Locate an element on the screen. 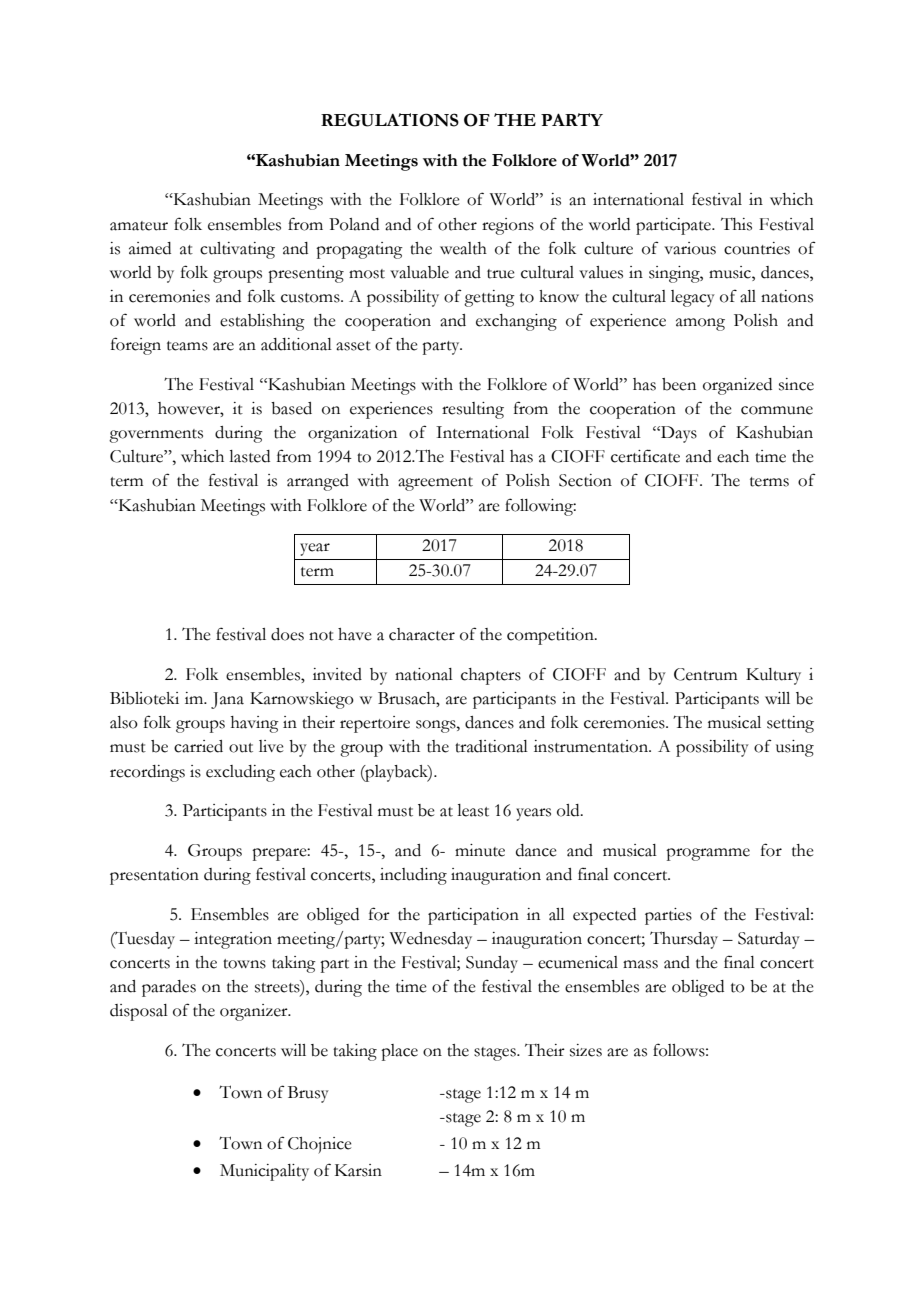  This is located at coordinates (736, 224).
